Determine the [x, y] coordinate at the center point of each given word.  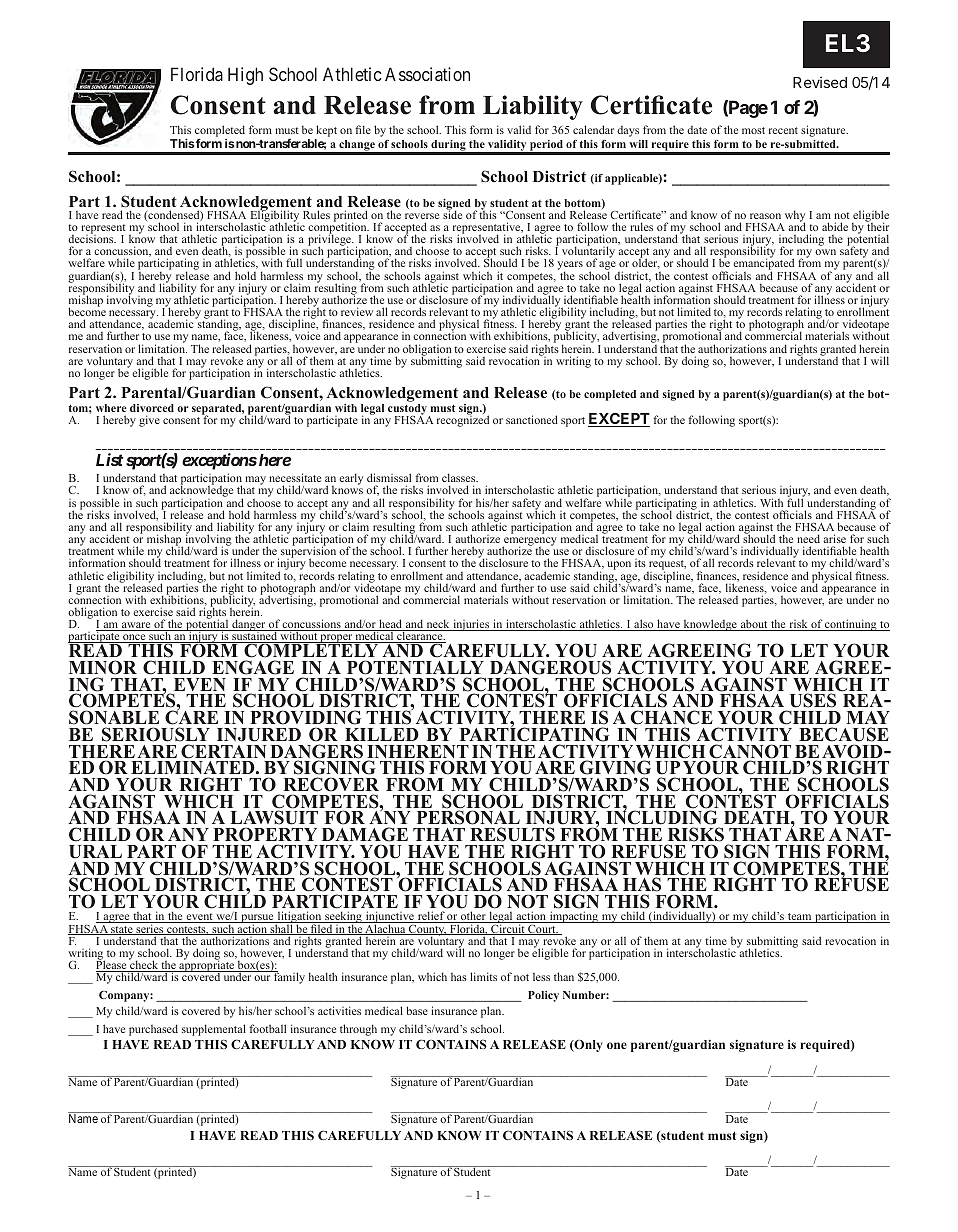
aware [136, 626]
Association [427, 74]
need [808, 538]
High [245, 76]
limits [483, 976]
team [800, 918]
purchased [153, 1030]
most [753, 130]
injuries [471, 625]
